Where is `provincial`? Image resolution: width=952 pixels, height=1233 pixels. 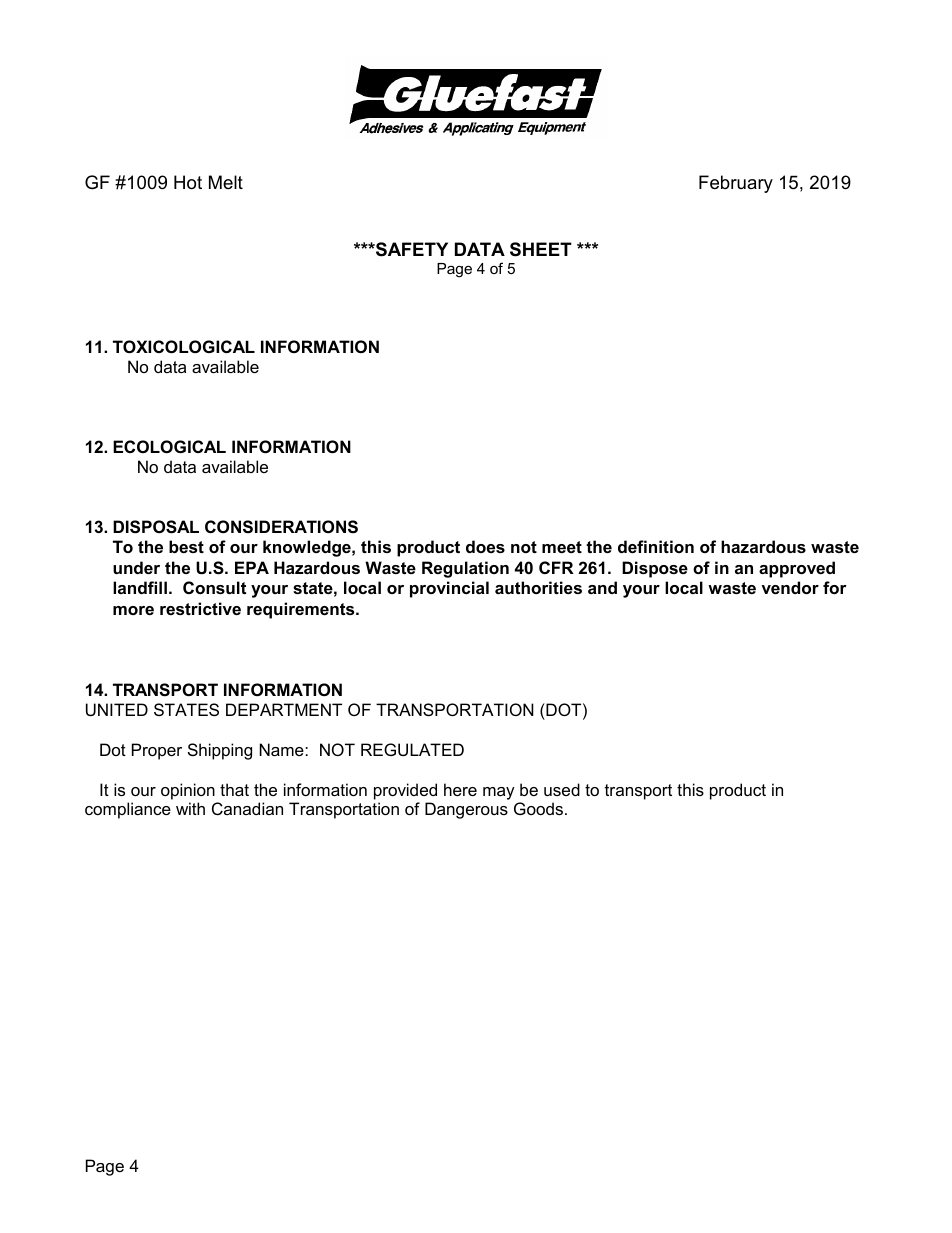 provincial is located at coordinates (449, 589).
